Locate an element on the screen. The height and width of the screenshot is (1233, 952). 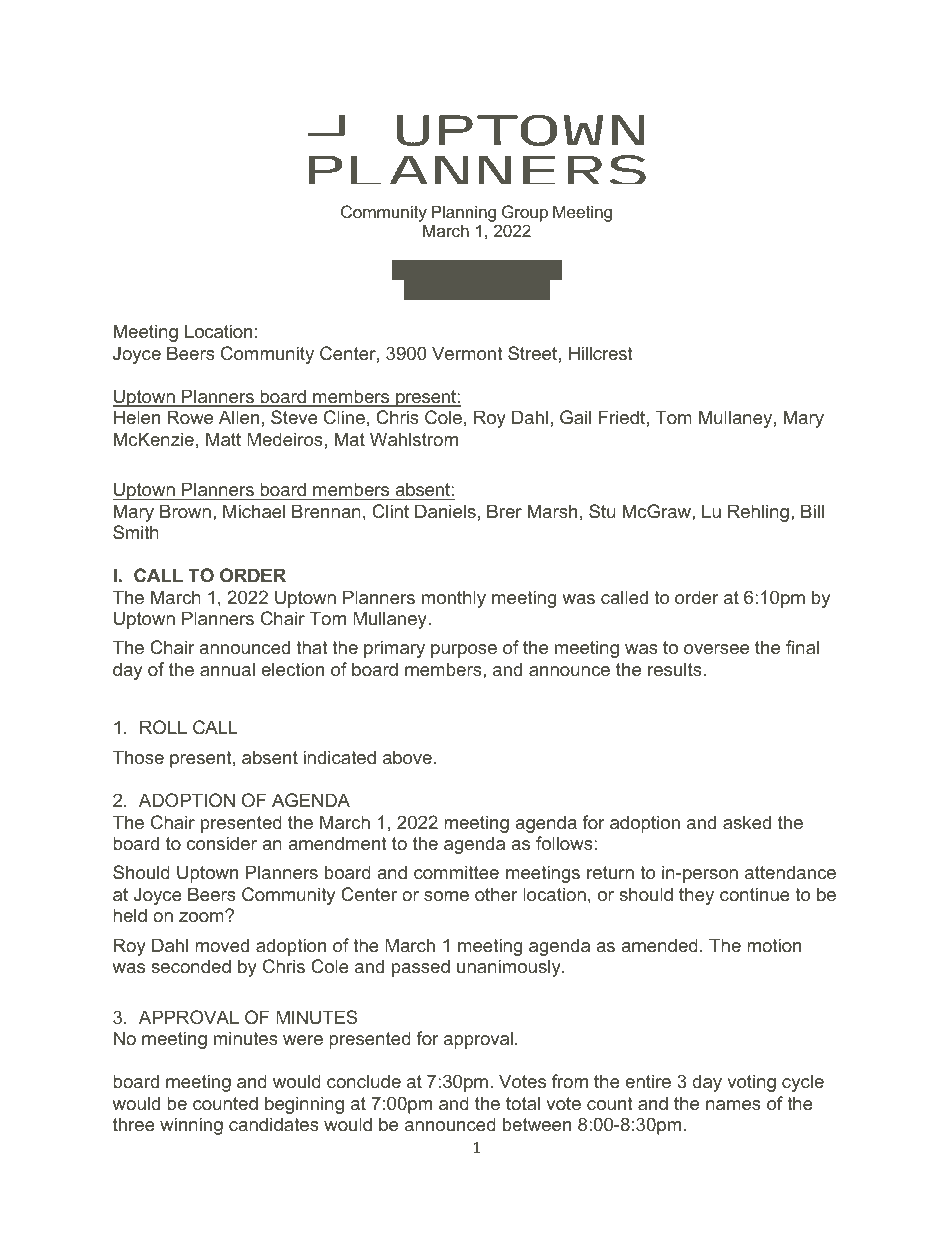
annual is located at coordinates (227, 669).
